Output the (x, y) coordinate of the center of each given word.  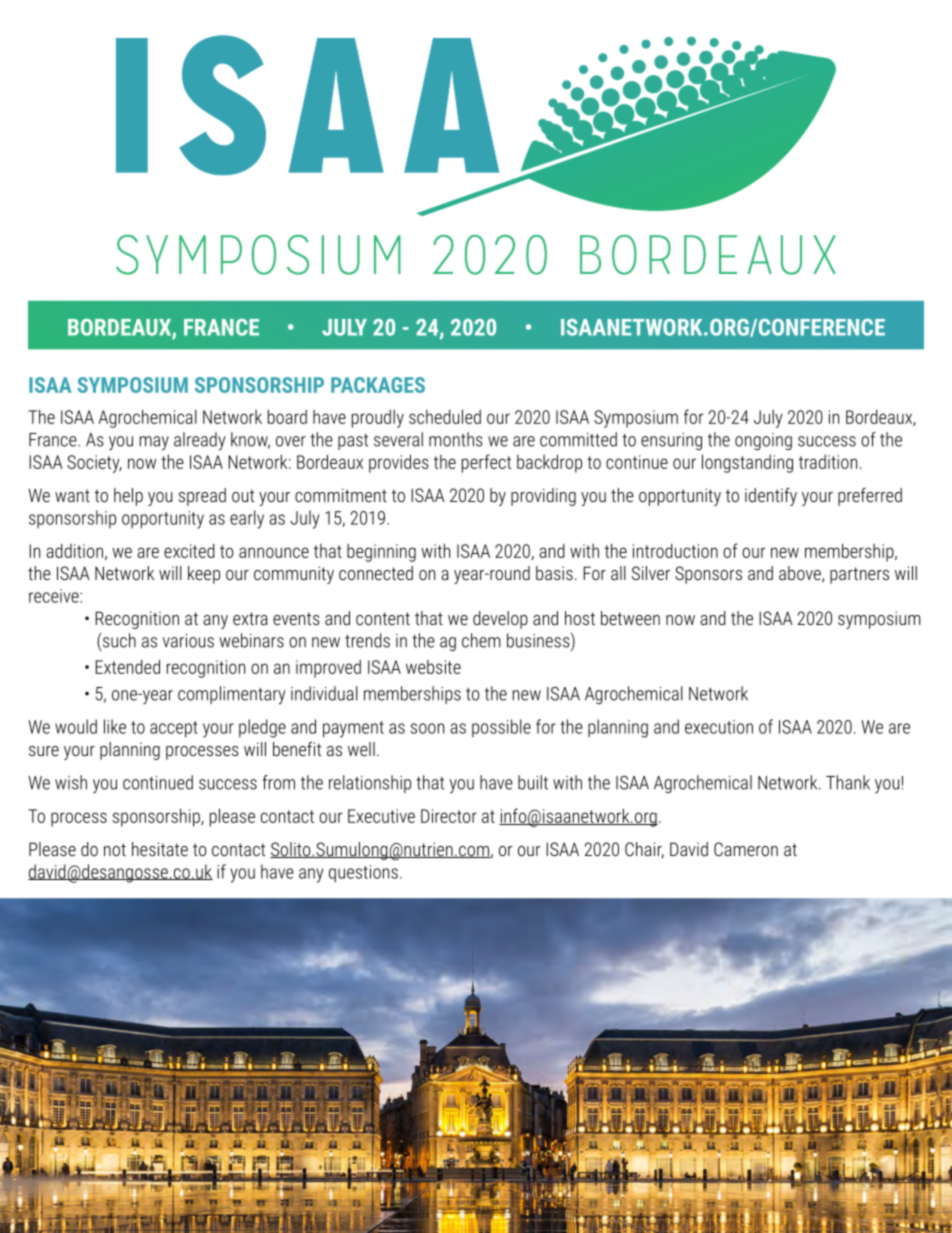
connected (376, 573)
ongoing (763, 441)
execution (719, 727)
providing (543, 497)
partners (859, 575)
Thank (848, 782)
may (154, 443)
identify (771, 497)
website (433, 667)
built (533, 782)
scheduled (445, 416)
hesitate (160, 849)
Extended (128, 666)
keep (204, 575)
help (128, 497)
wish (71, 782)
